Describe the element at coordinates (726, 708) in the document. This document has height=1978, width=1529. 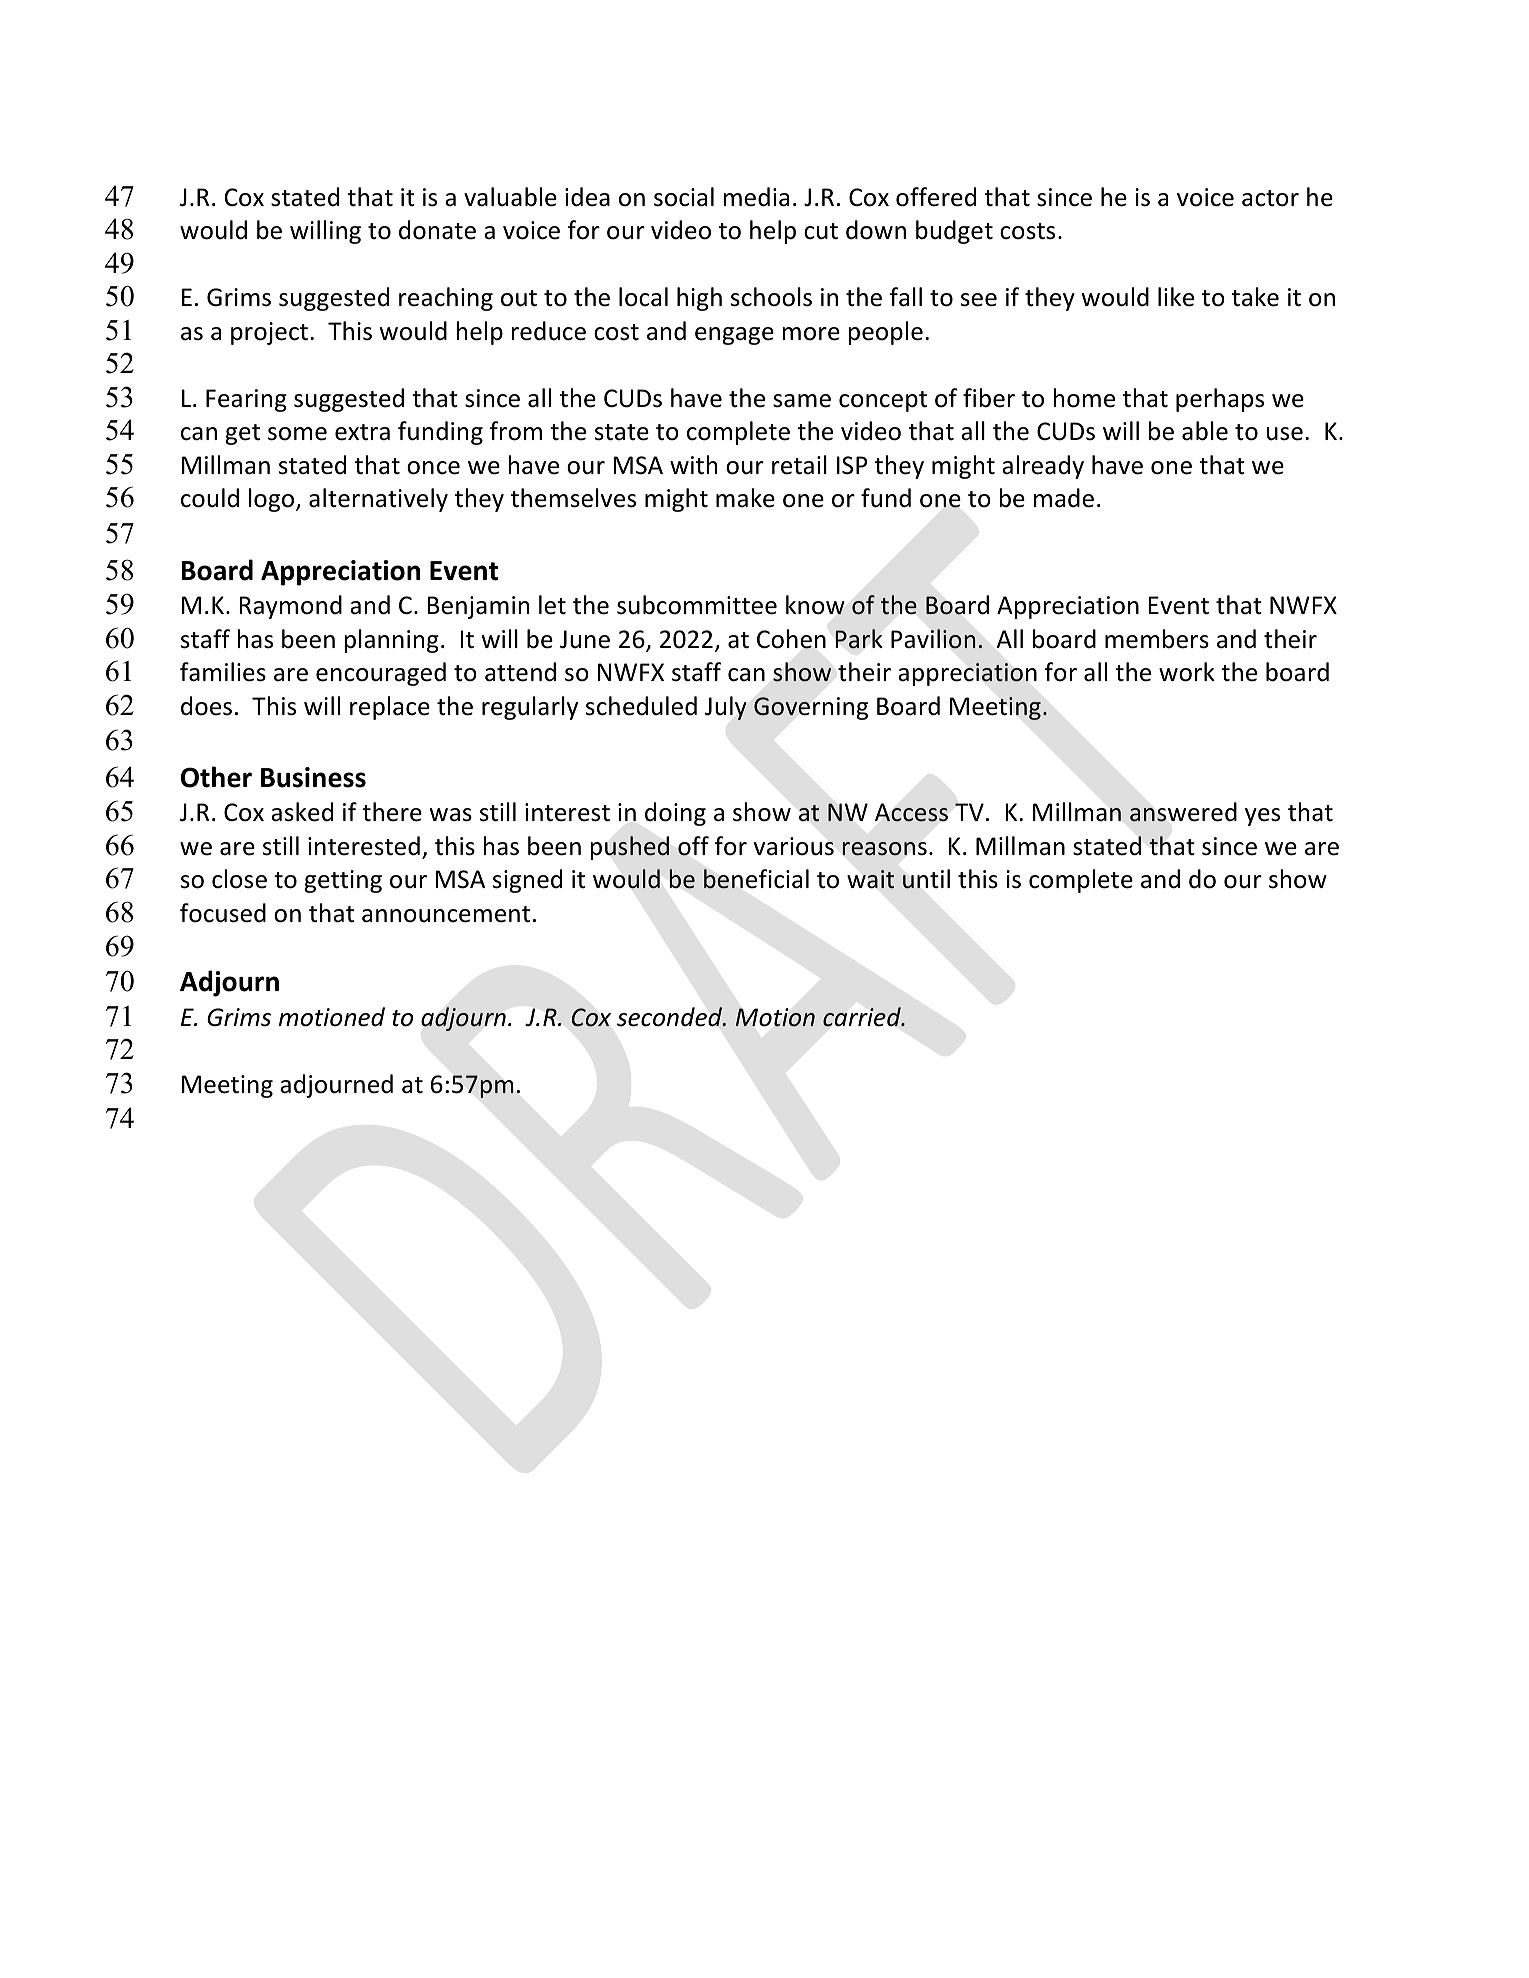
I see `July` at that location.
